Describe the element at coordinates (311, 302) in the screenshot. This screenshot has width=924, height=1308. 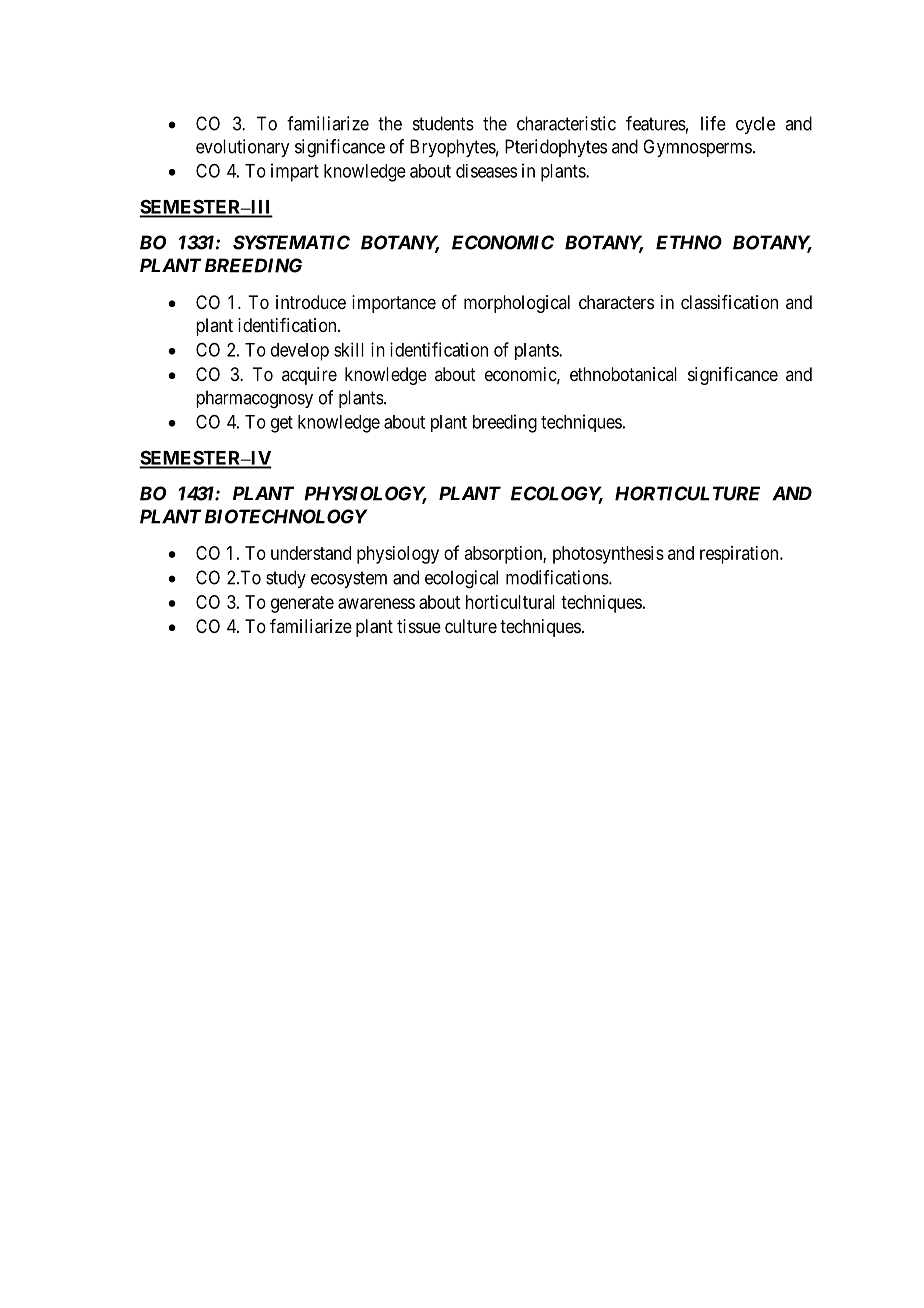
I see `introduce` at that location.
